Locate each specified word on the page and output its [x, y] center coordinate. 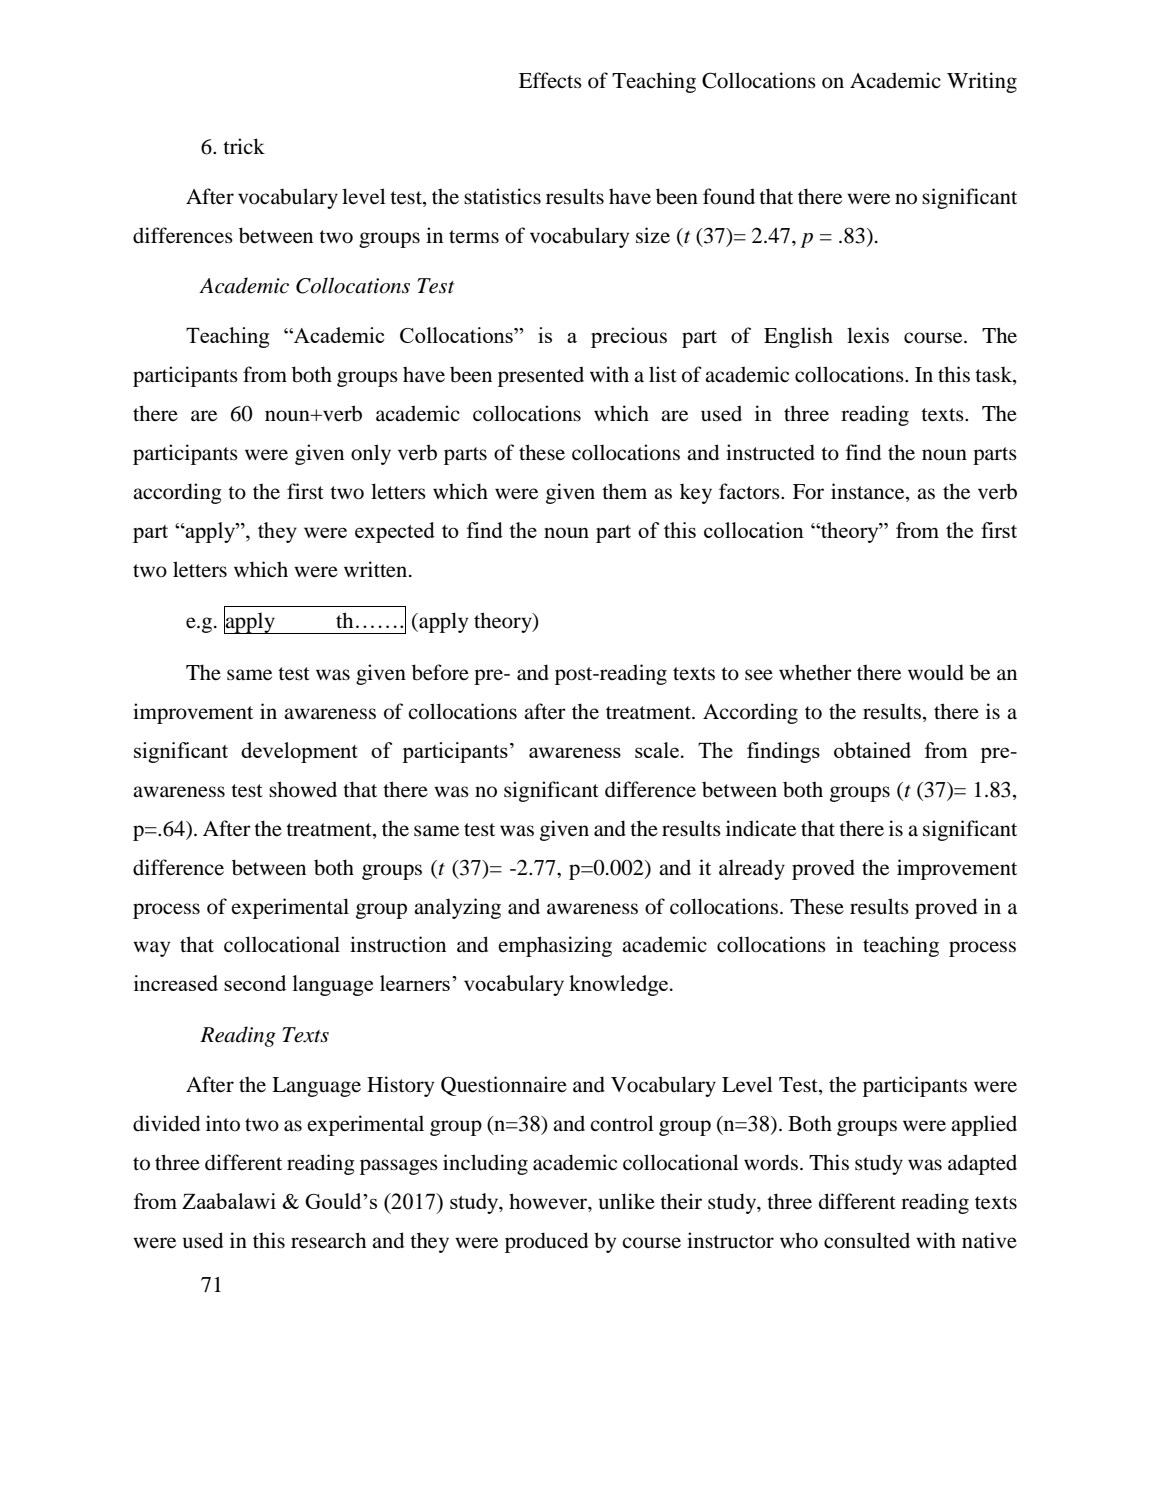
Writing [982, 82]
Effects [550, 80]
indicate [761, 828]
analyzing [457, 908]
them [624, 491]
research [328, 1240]
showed [303, 789]
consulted [867, 1240]
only [371, 454]
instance [869, 492]
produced [546, 1242]
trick [244, 146]
